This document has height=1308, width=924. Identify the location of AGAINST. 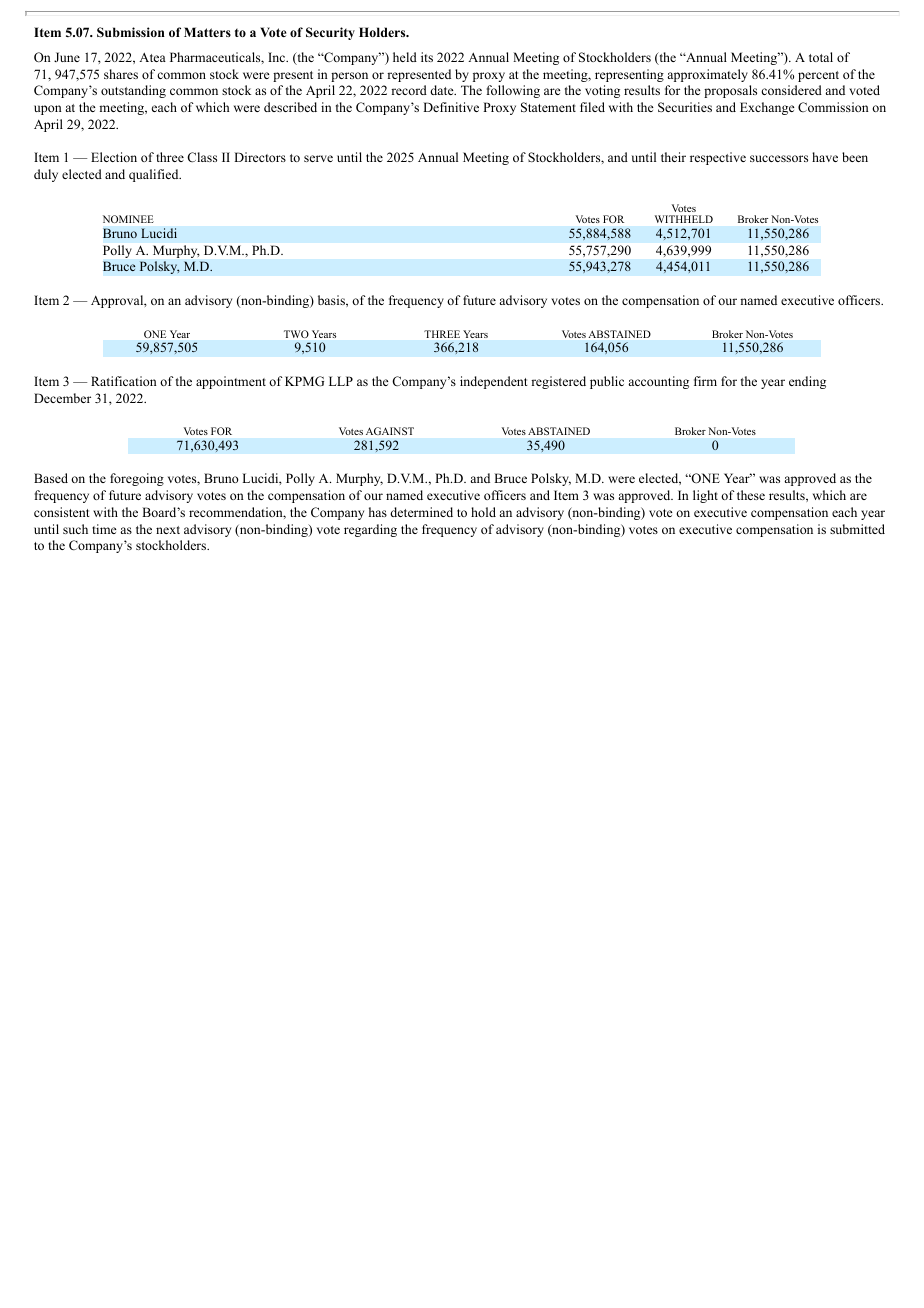
(390, 431).
